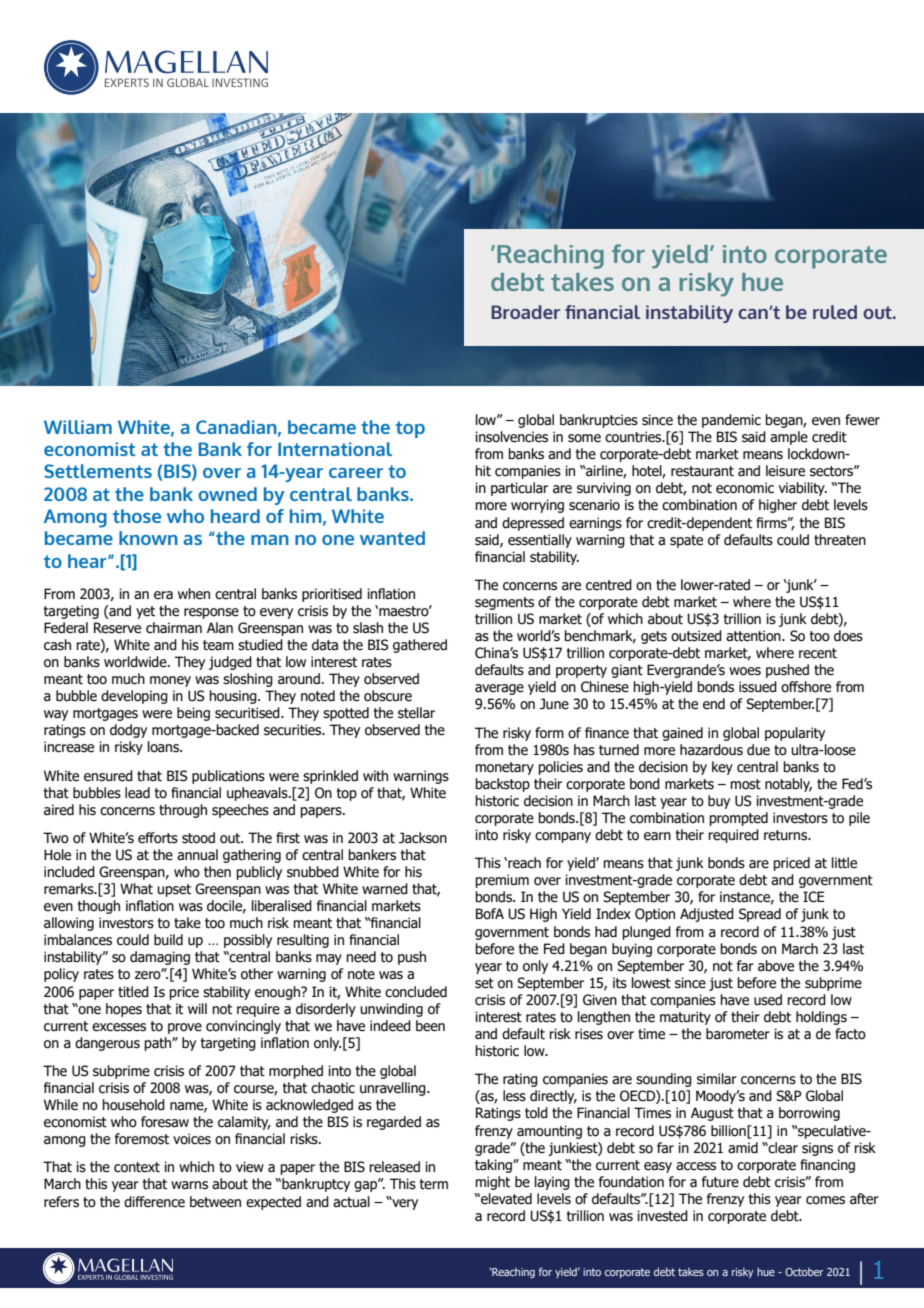 Image resolution: width=924 pixels, height=1308 pixels. I want to click on premium, so click(502, 881).
